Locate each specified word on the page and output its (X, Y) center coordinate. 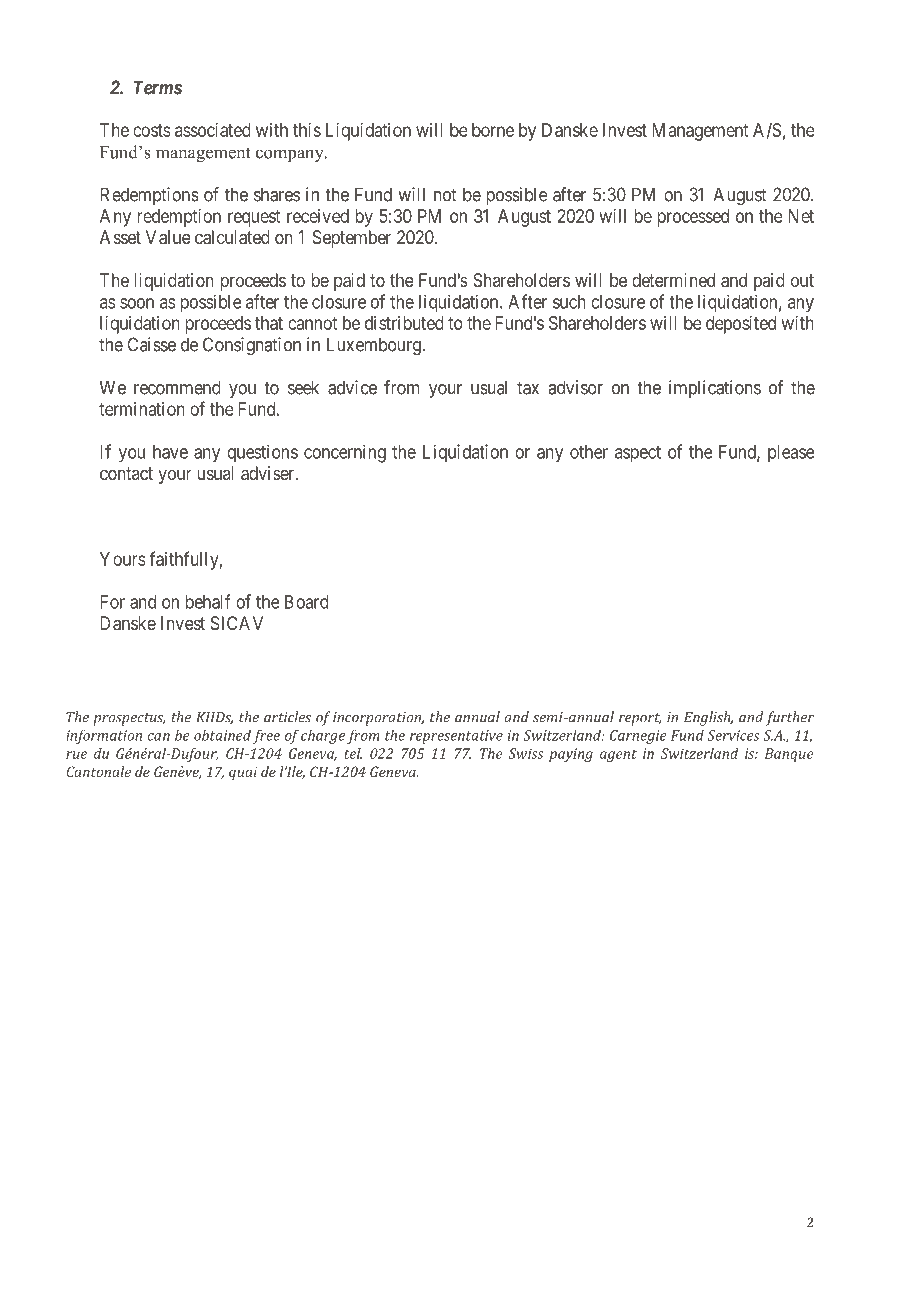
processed (693, 218)
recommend (177, 387)
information (104, 736)
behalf (208, 601)
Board (307, 602)
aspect (638, 454)
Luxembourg (375, 346)
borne (493, 130)
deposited (741, 325)
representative (456, 737)
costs (152, 130)
